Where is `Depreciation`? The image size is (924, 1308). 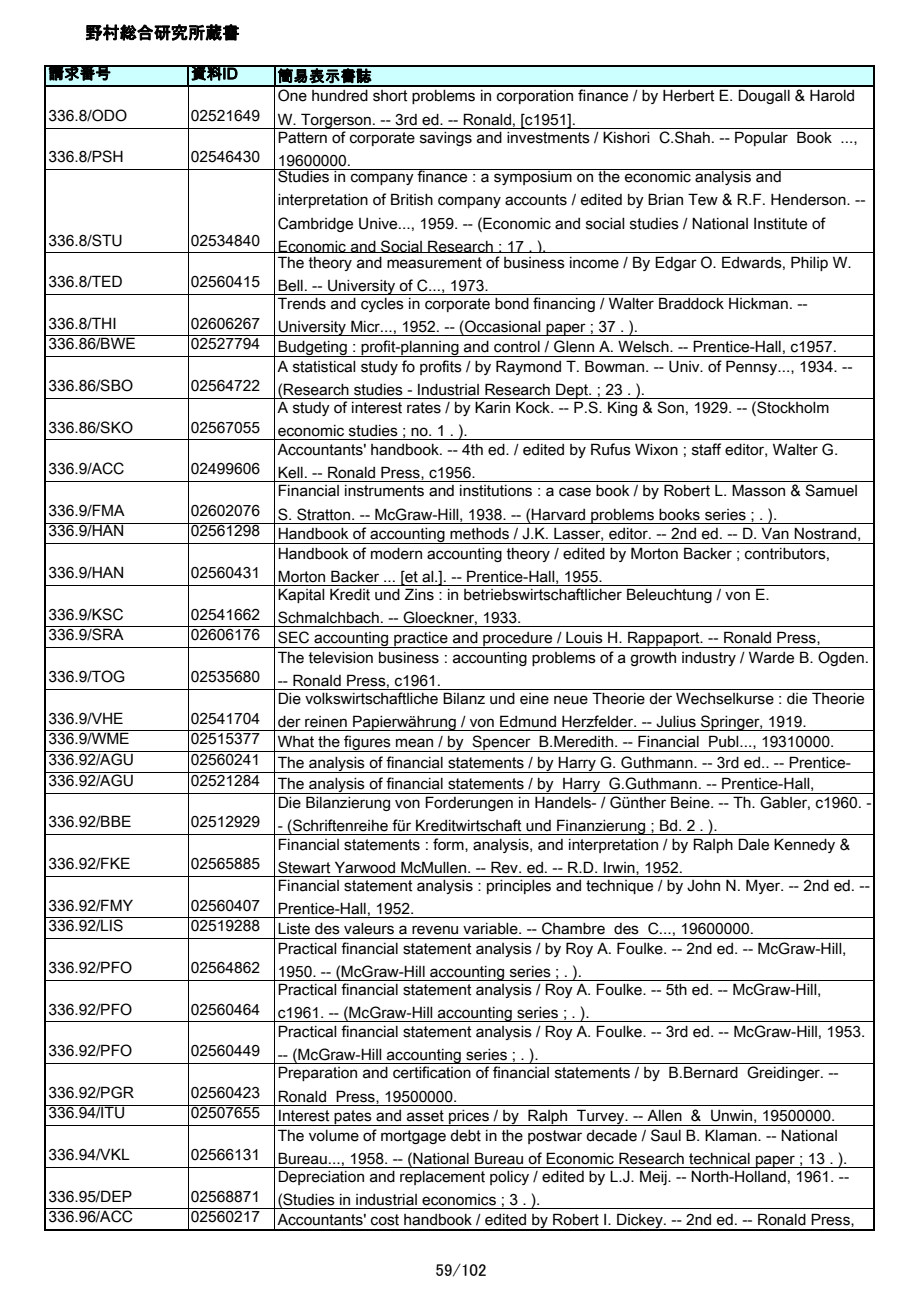 Depreciation is located at coordinates (321, 1177).
